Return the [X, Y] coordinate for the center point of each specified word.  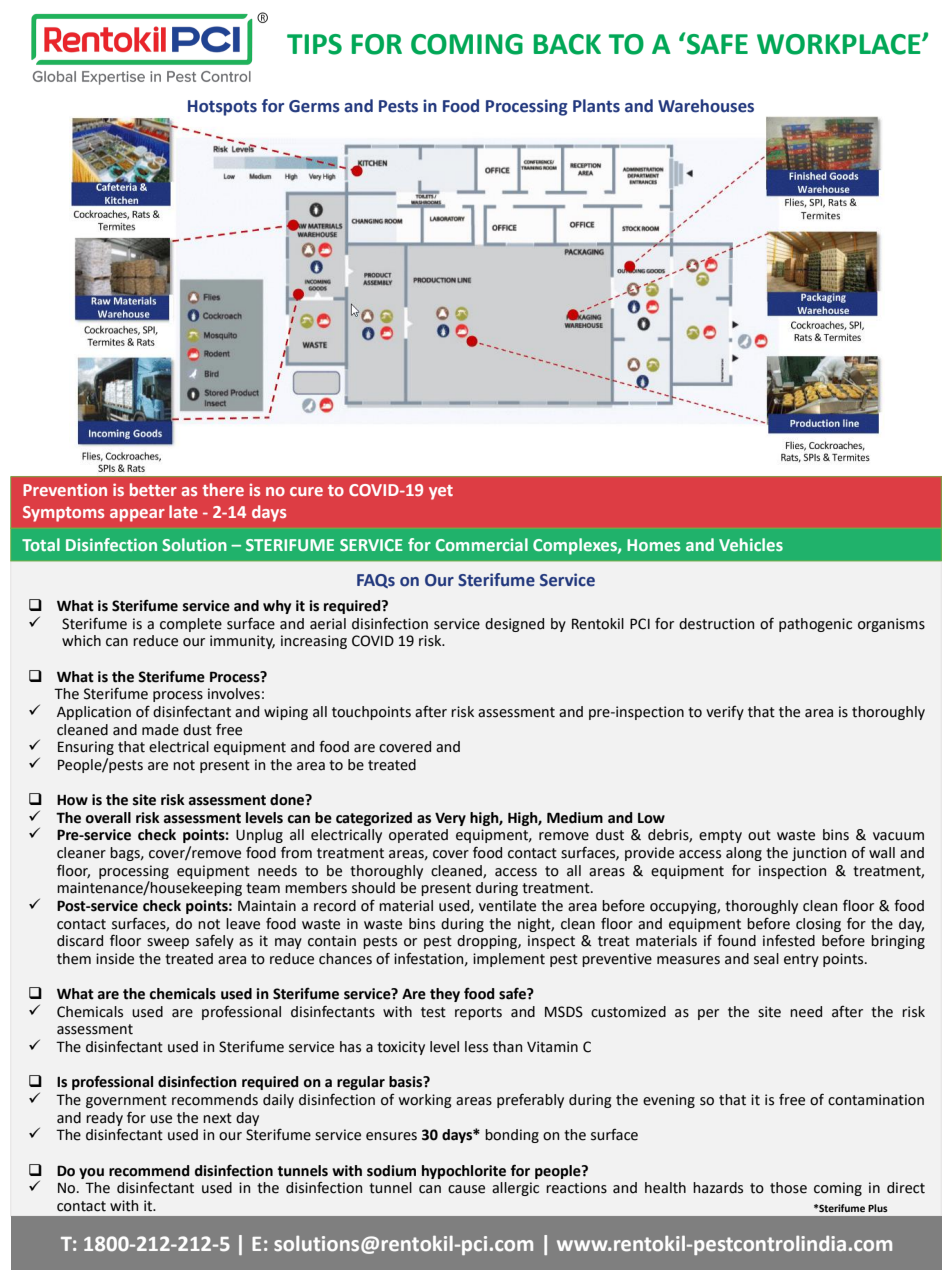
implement [509, 960]
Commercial [481, 544]
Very [450, 819]
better [153, 489]
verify [725, 713]
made [160, 730]
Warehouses [706, 106]
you [91, 1173]
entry [801, 960]
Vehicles [751, 544]
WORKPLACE [840, 44]
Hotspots [222, 108]
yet [441, 492]
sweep [168, 943]
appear [137, 515]
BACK [567, 44]
